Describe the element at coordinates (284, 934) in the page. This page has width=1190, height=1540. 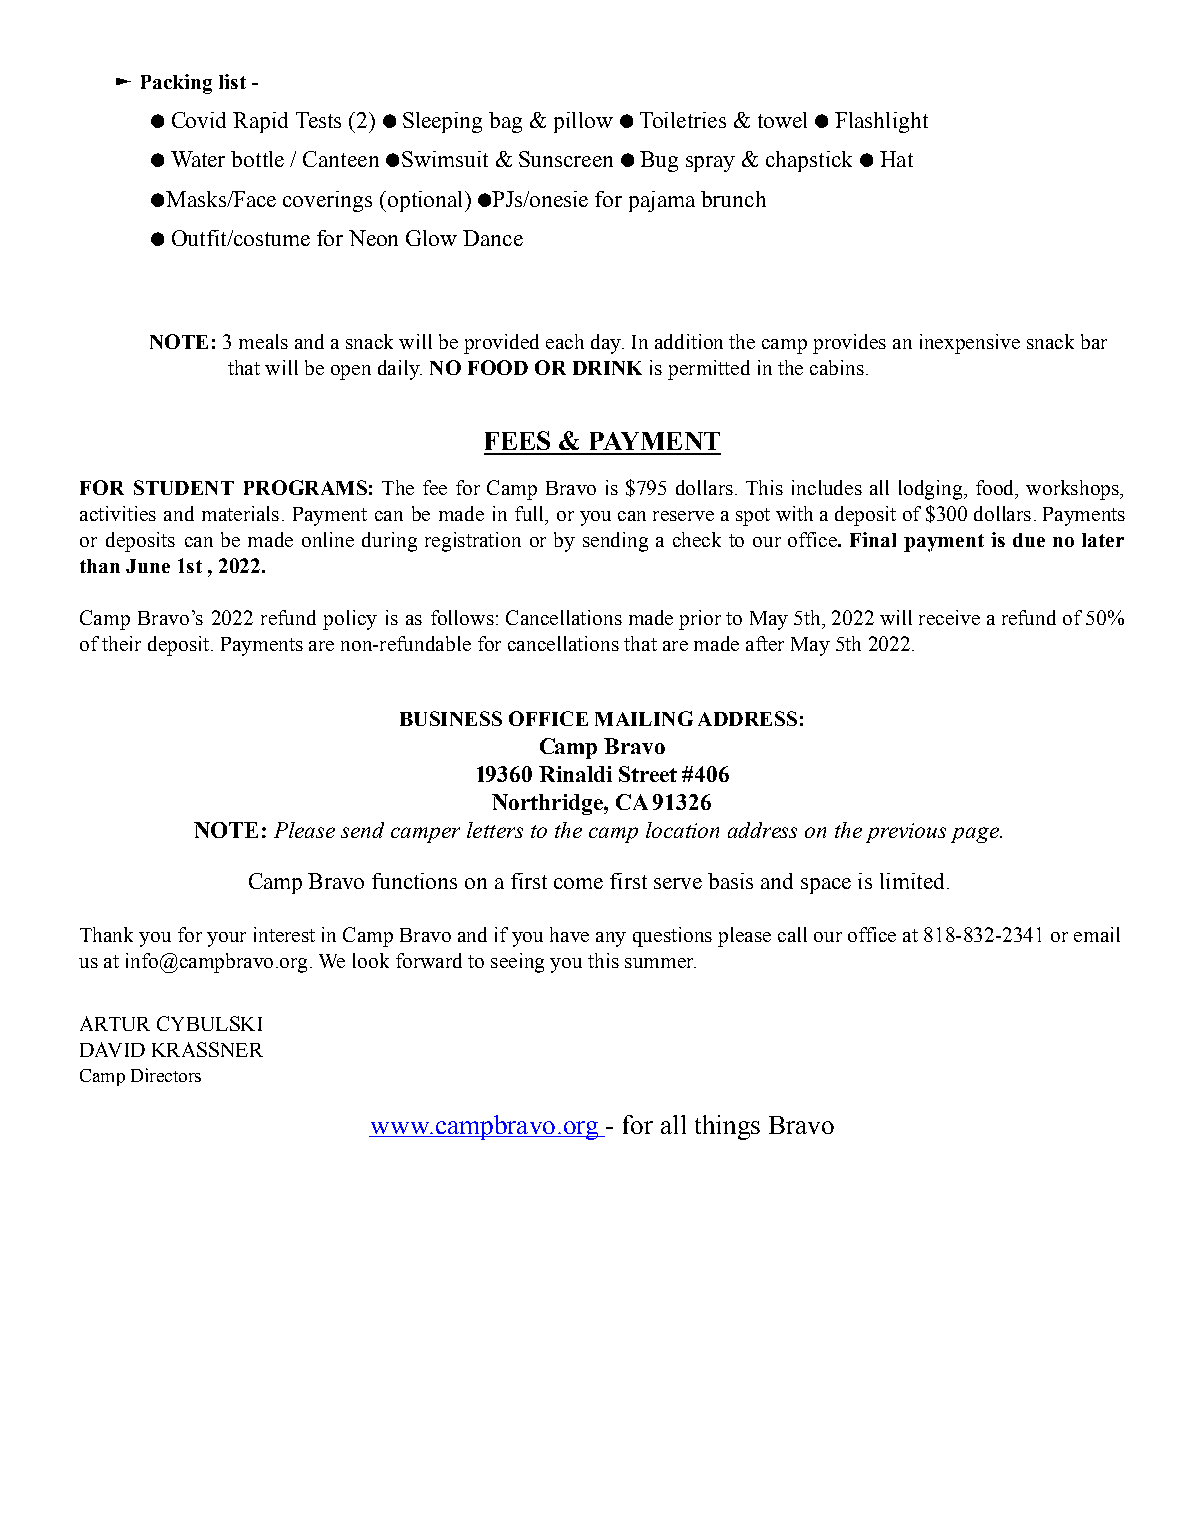
I see `interest` at that location.
